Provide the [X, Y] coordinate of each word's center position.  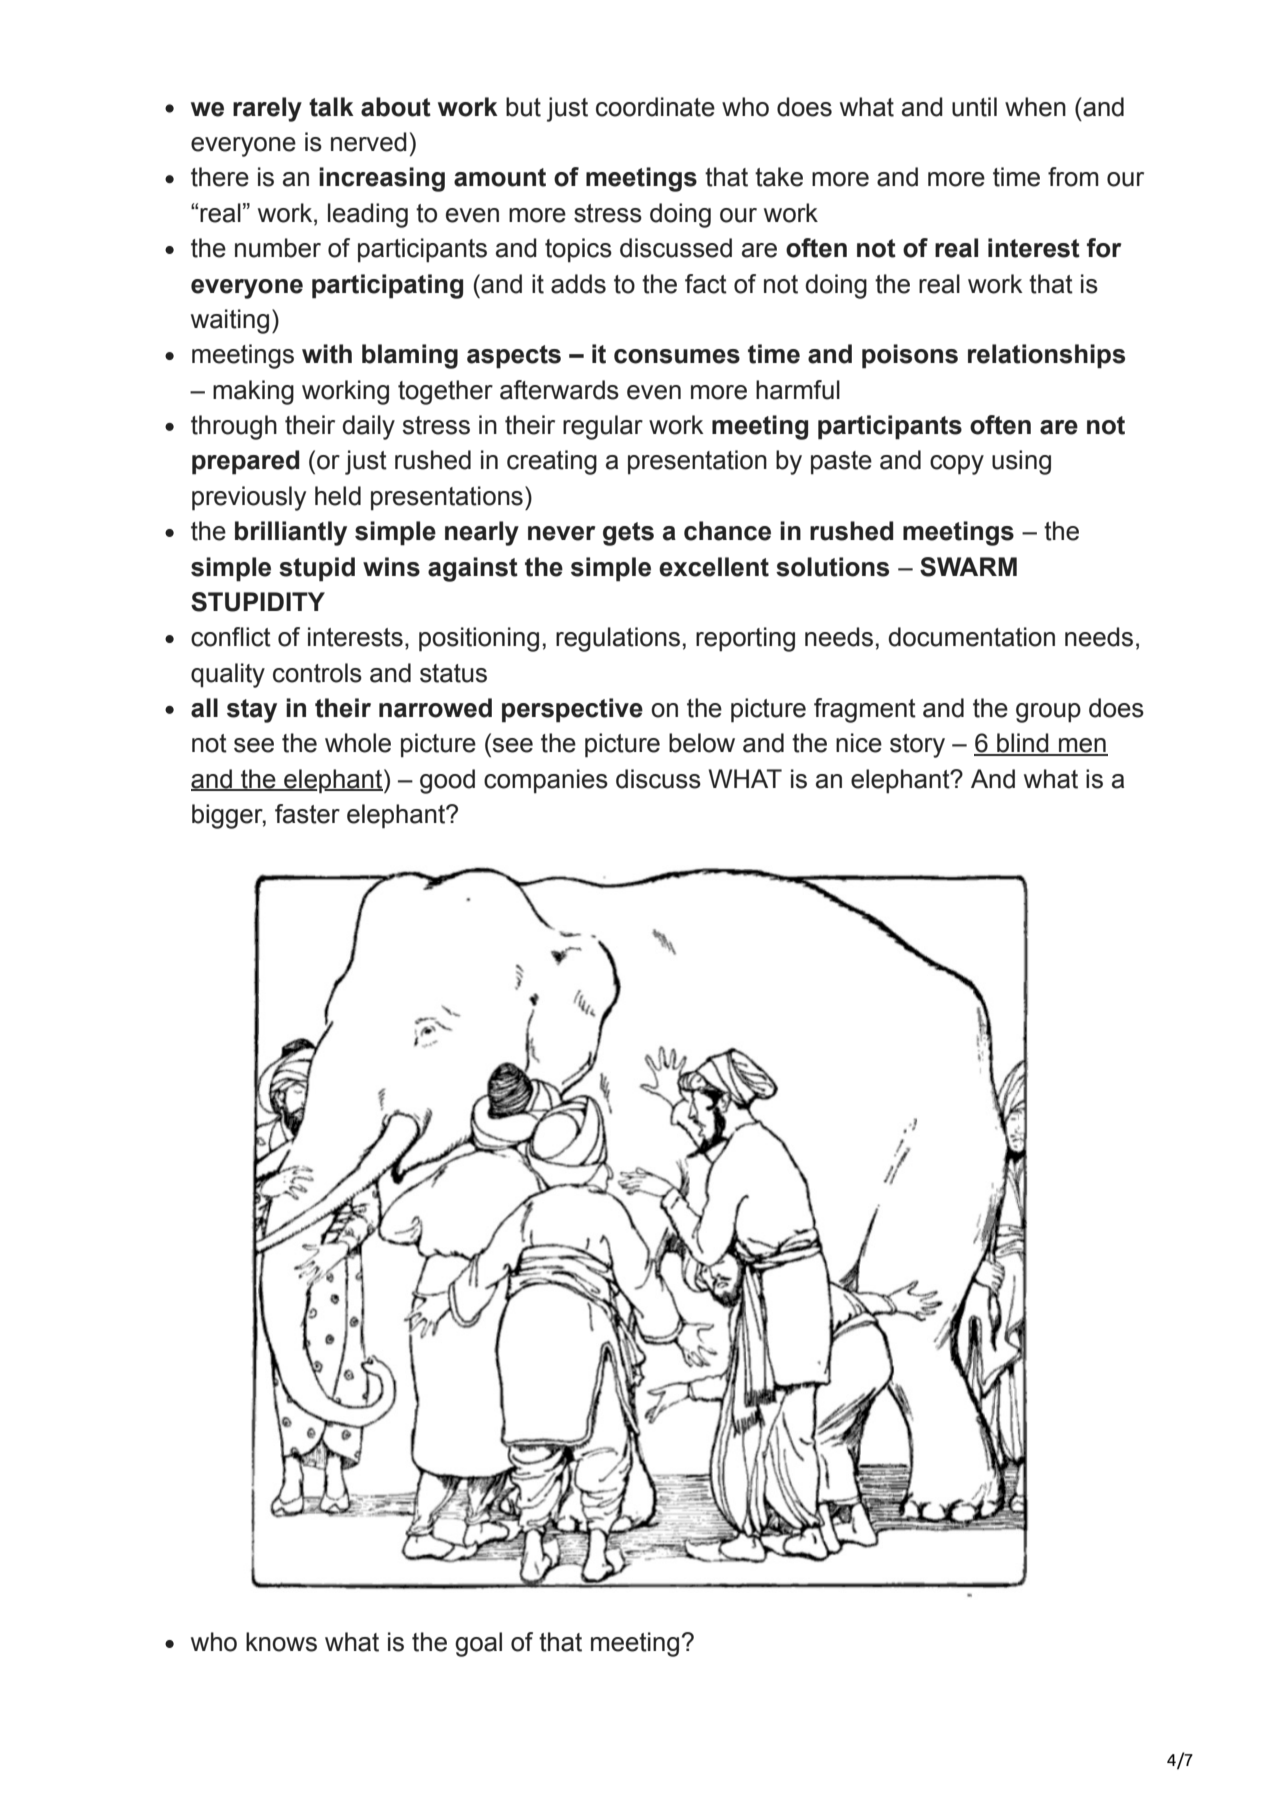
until [974, 107]
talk [331, 107]
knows [281, 1642]
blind [1023, 744]
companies [546, 781]
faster [307, 814]
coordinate [655, 107]
